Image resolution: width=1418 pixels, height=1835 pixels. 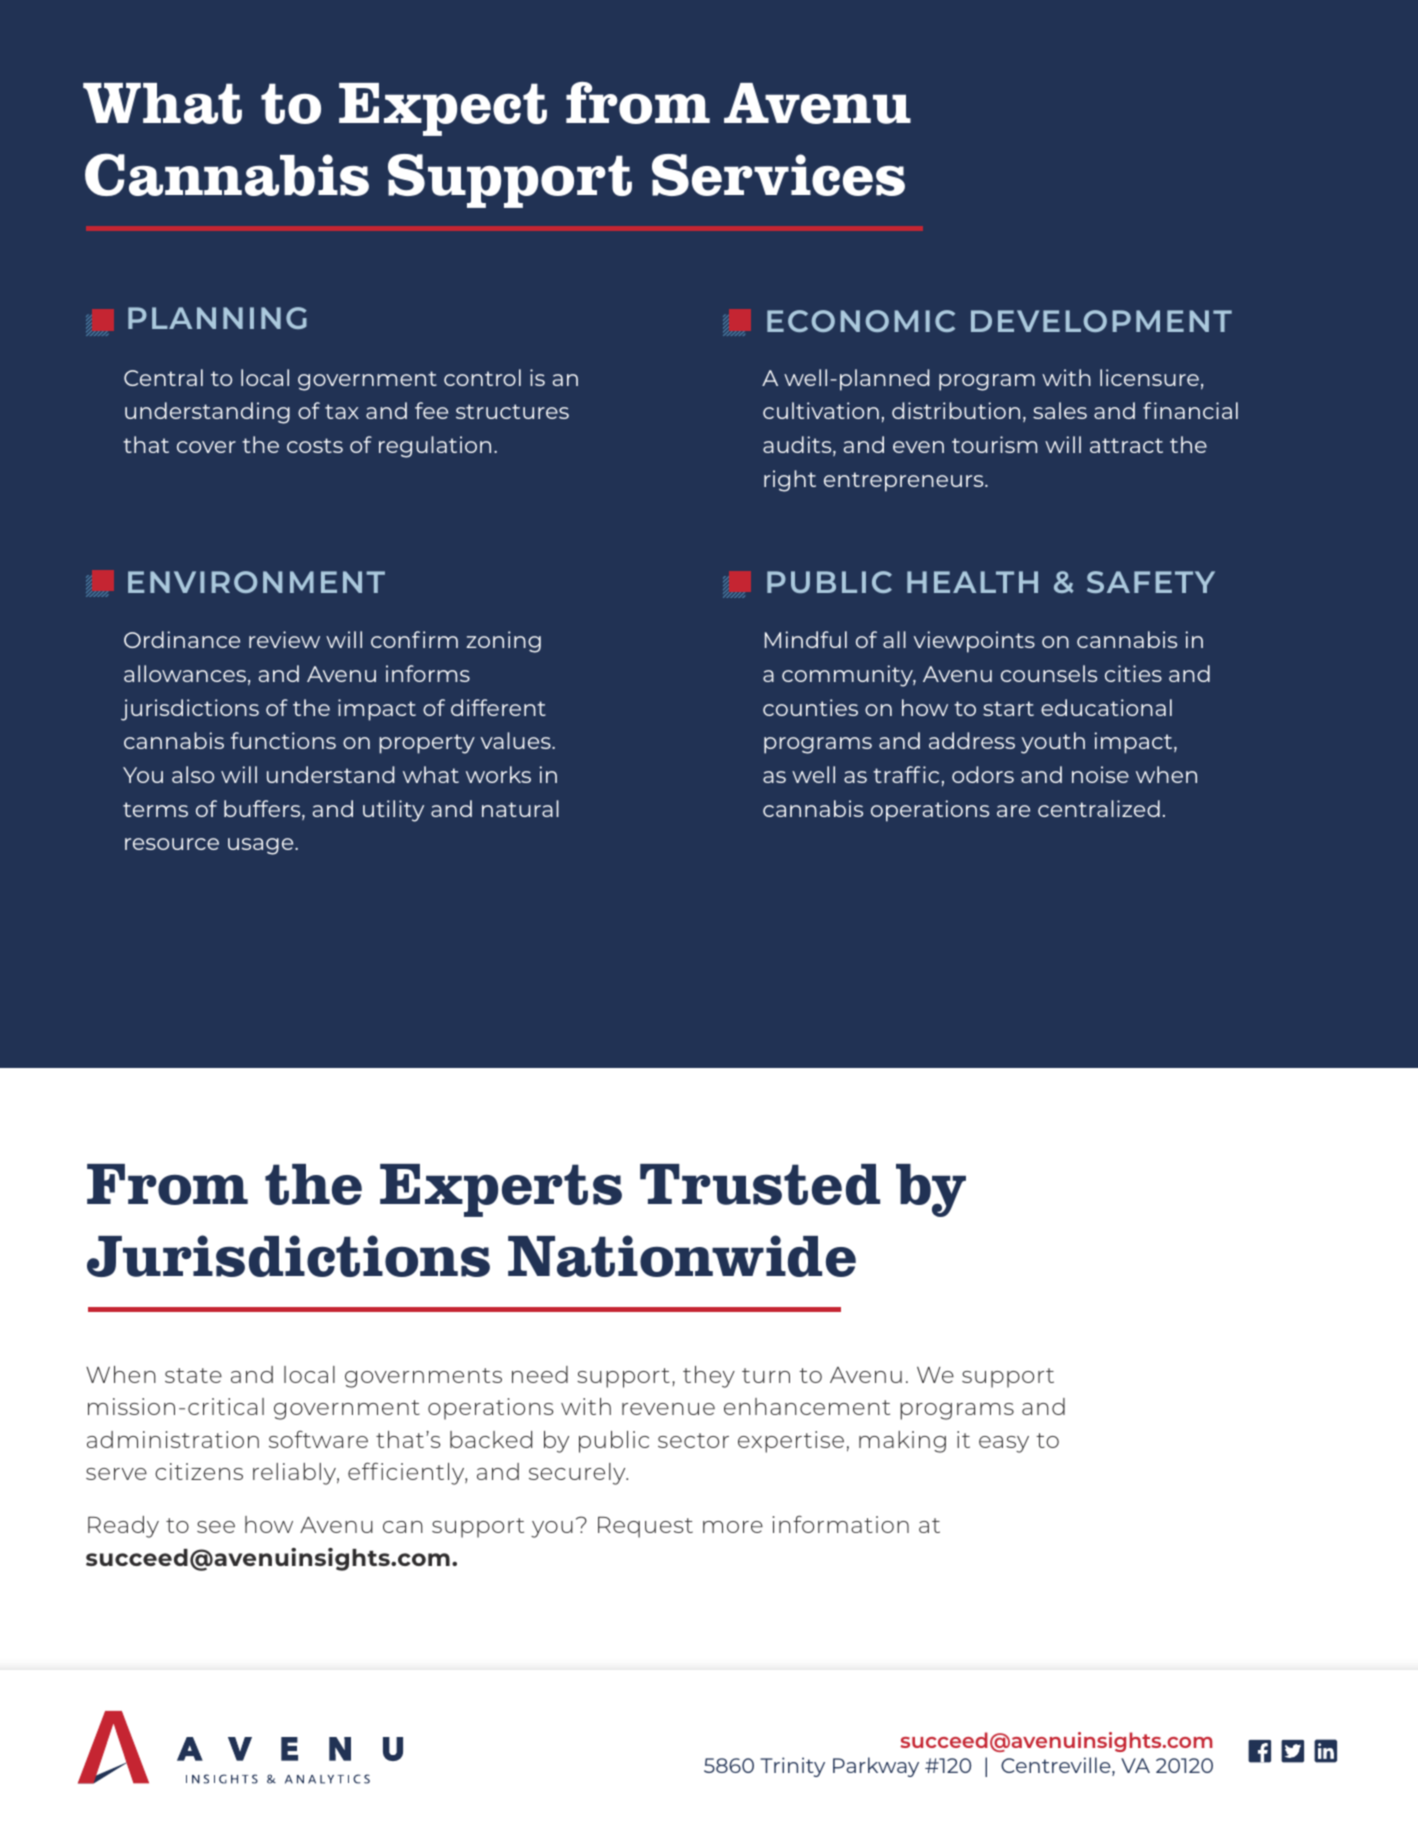 I want to click on Services, so click(x=778, y=175).
